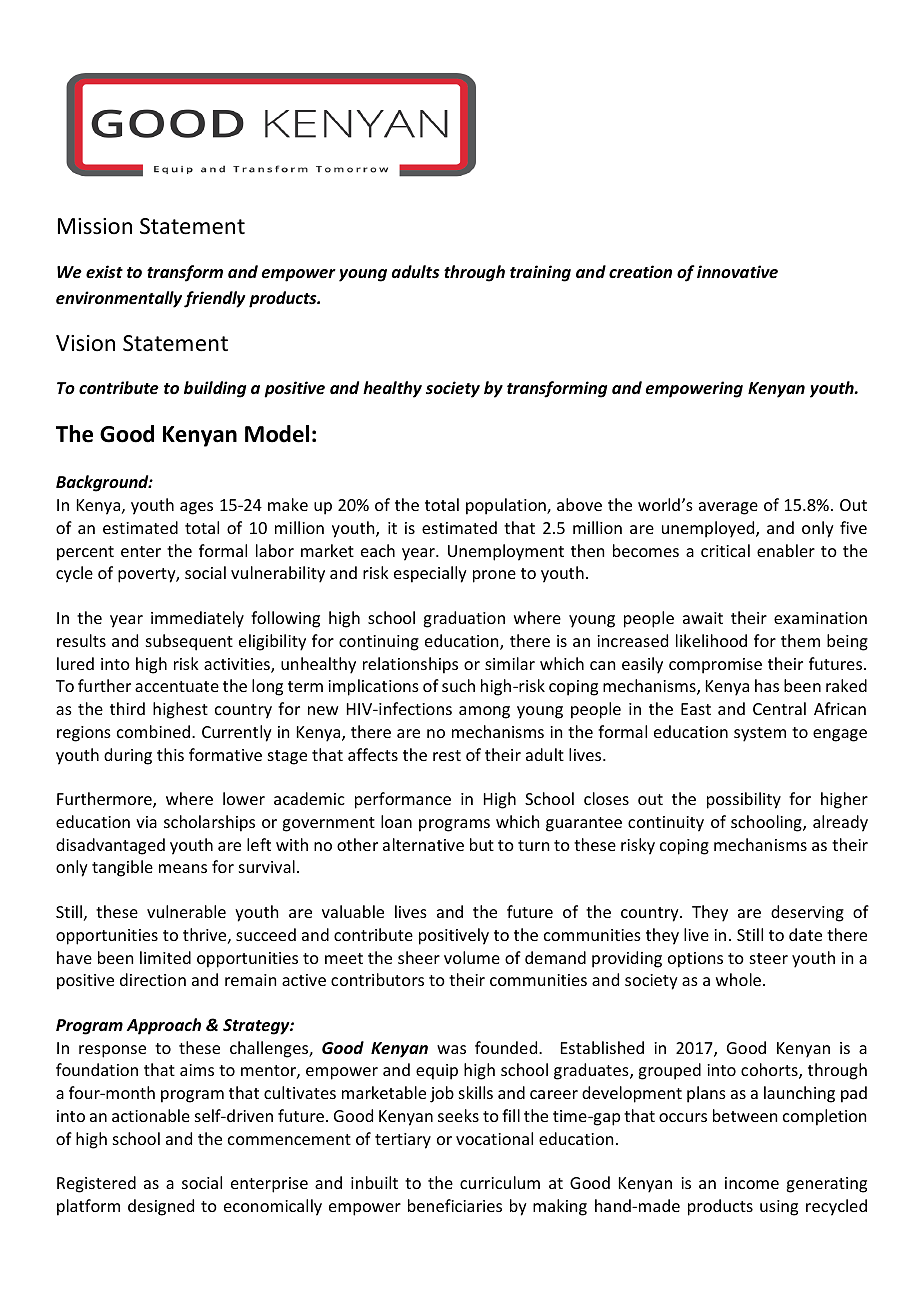  Describe the element at coordinates (155, 731) in the screenshot. I see `combined` at that location.
